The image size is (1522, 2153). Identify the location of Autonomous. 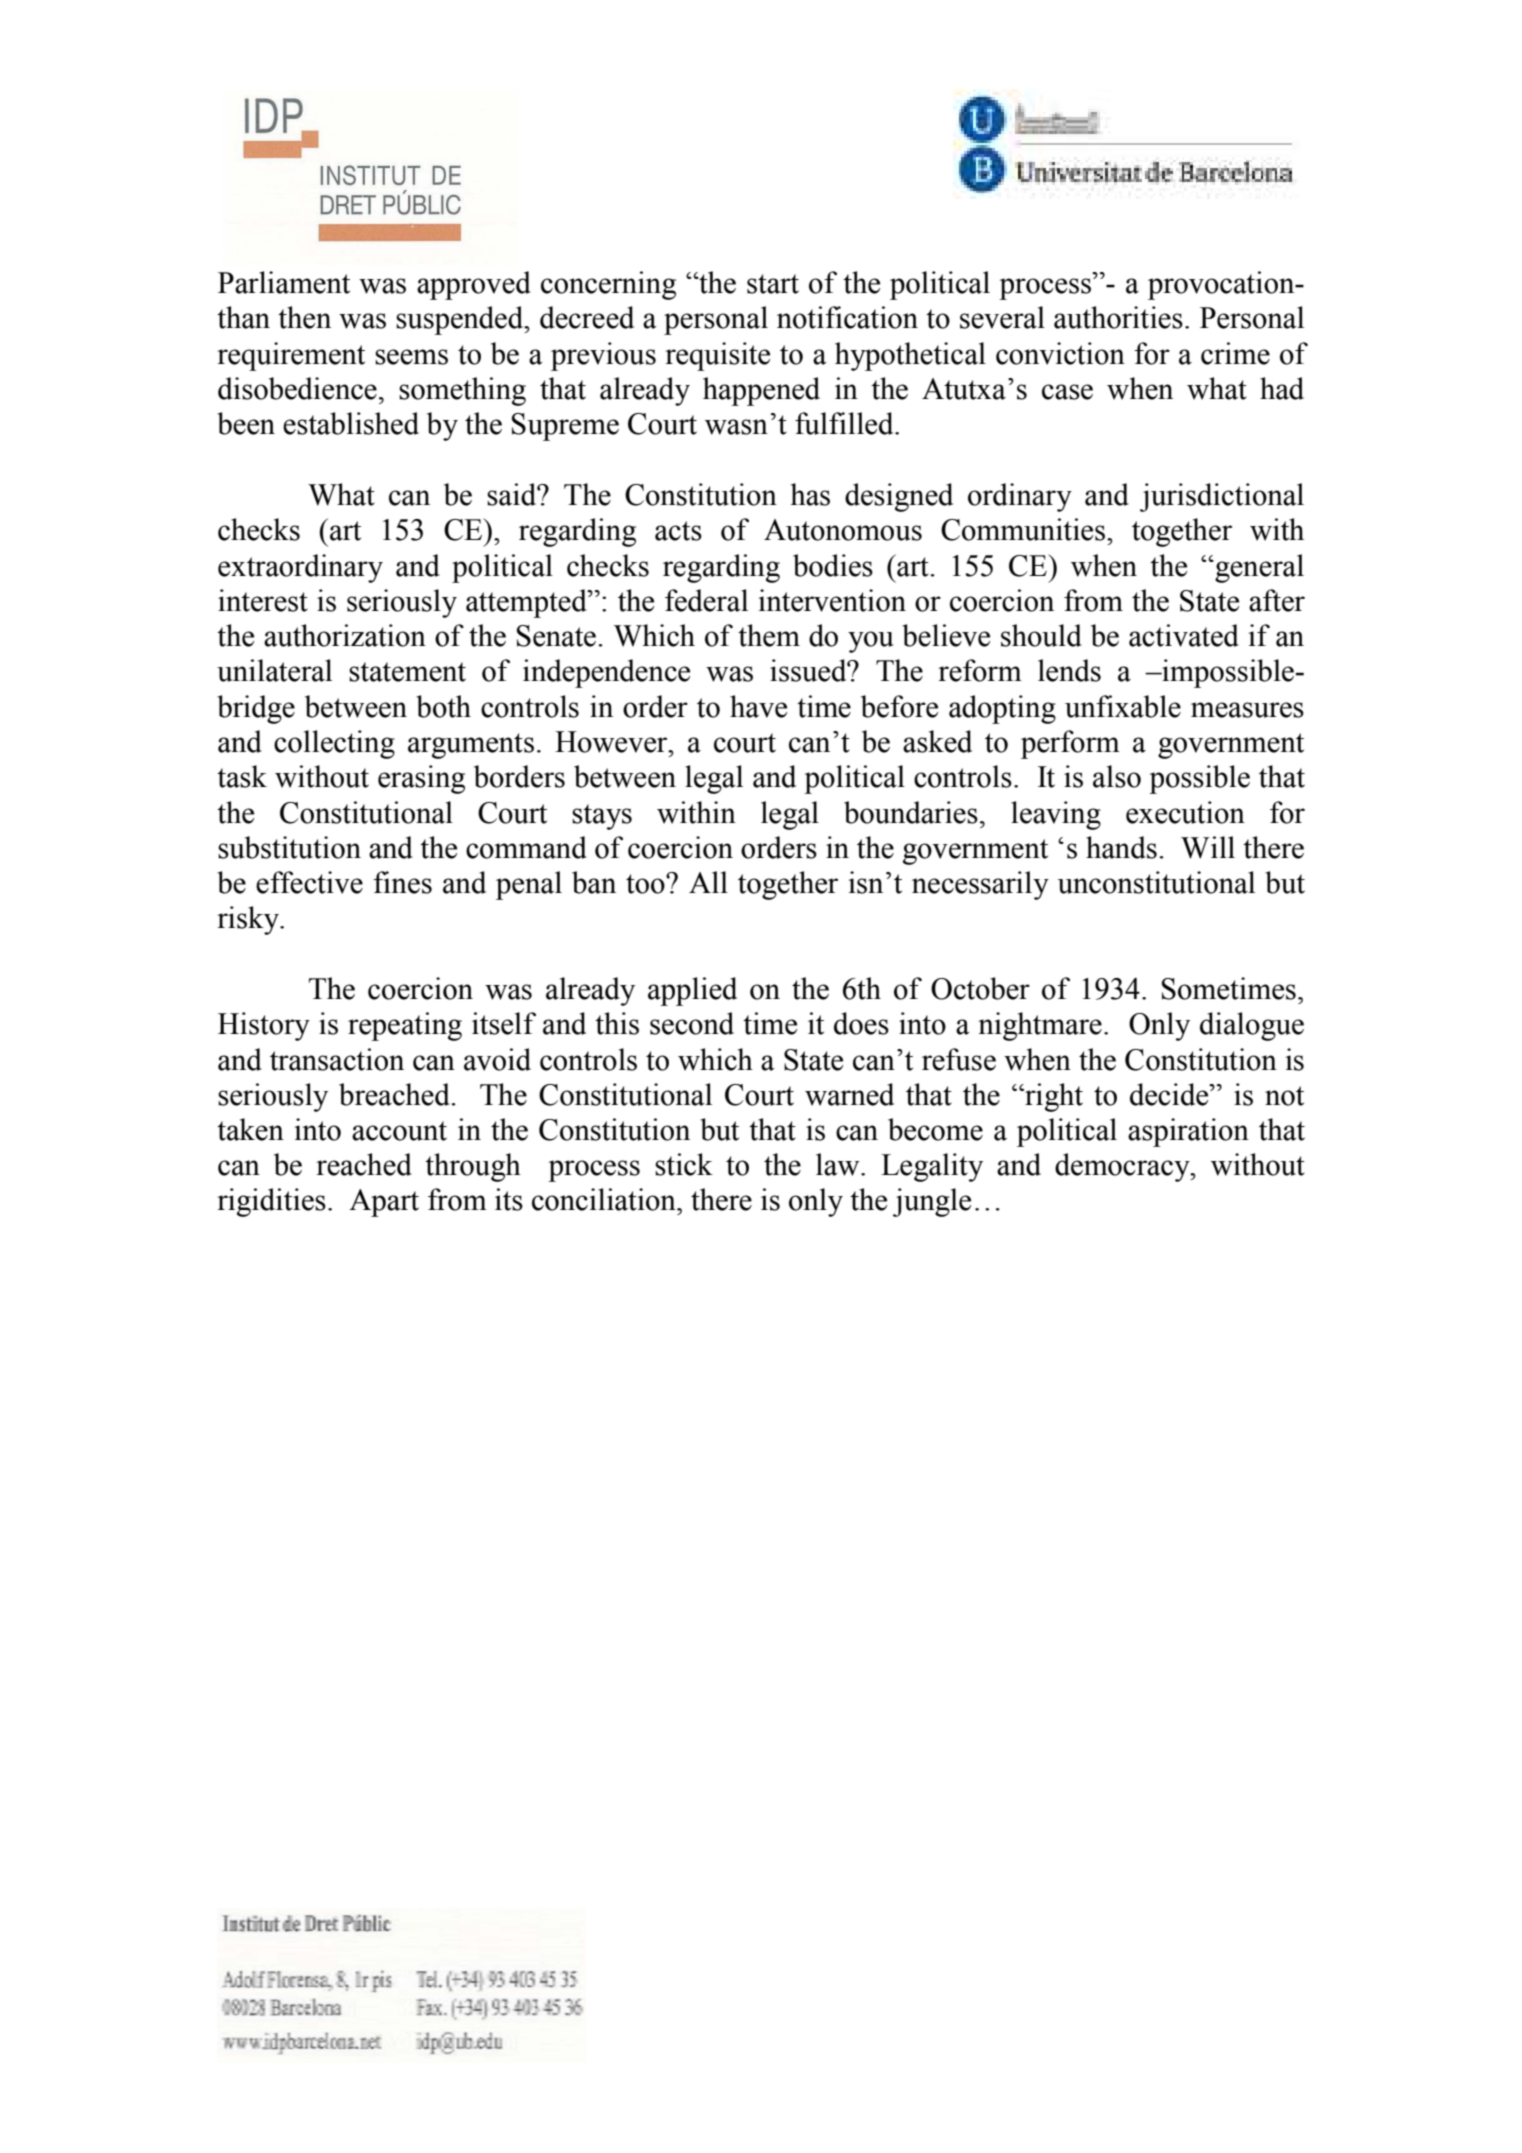
(843, 530).
